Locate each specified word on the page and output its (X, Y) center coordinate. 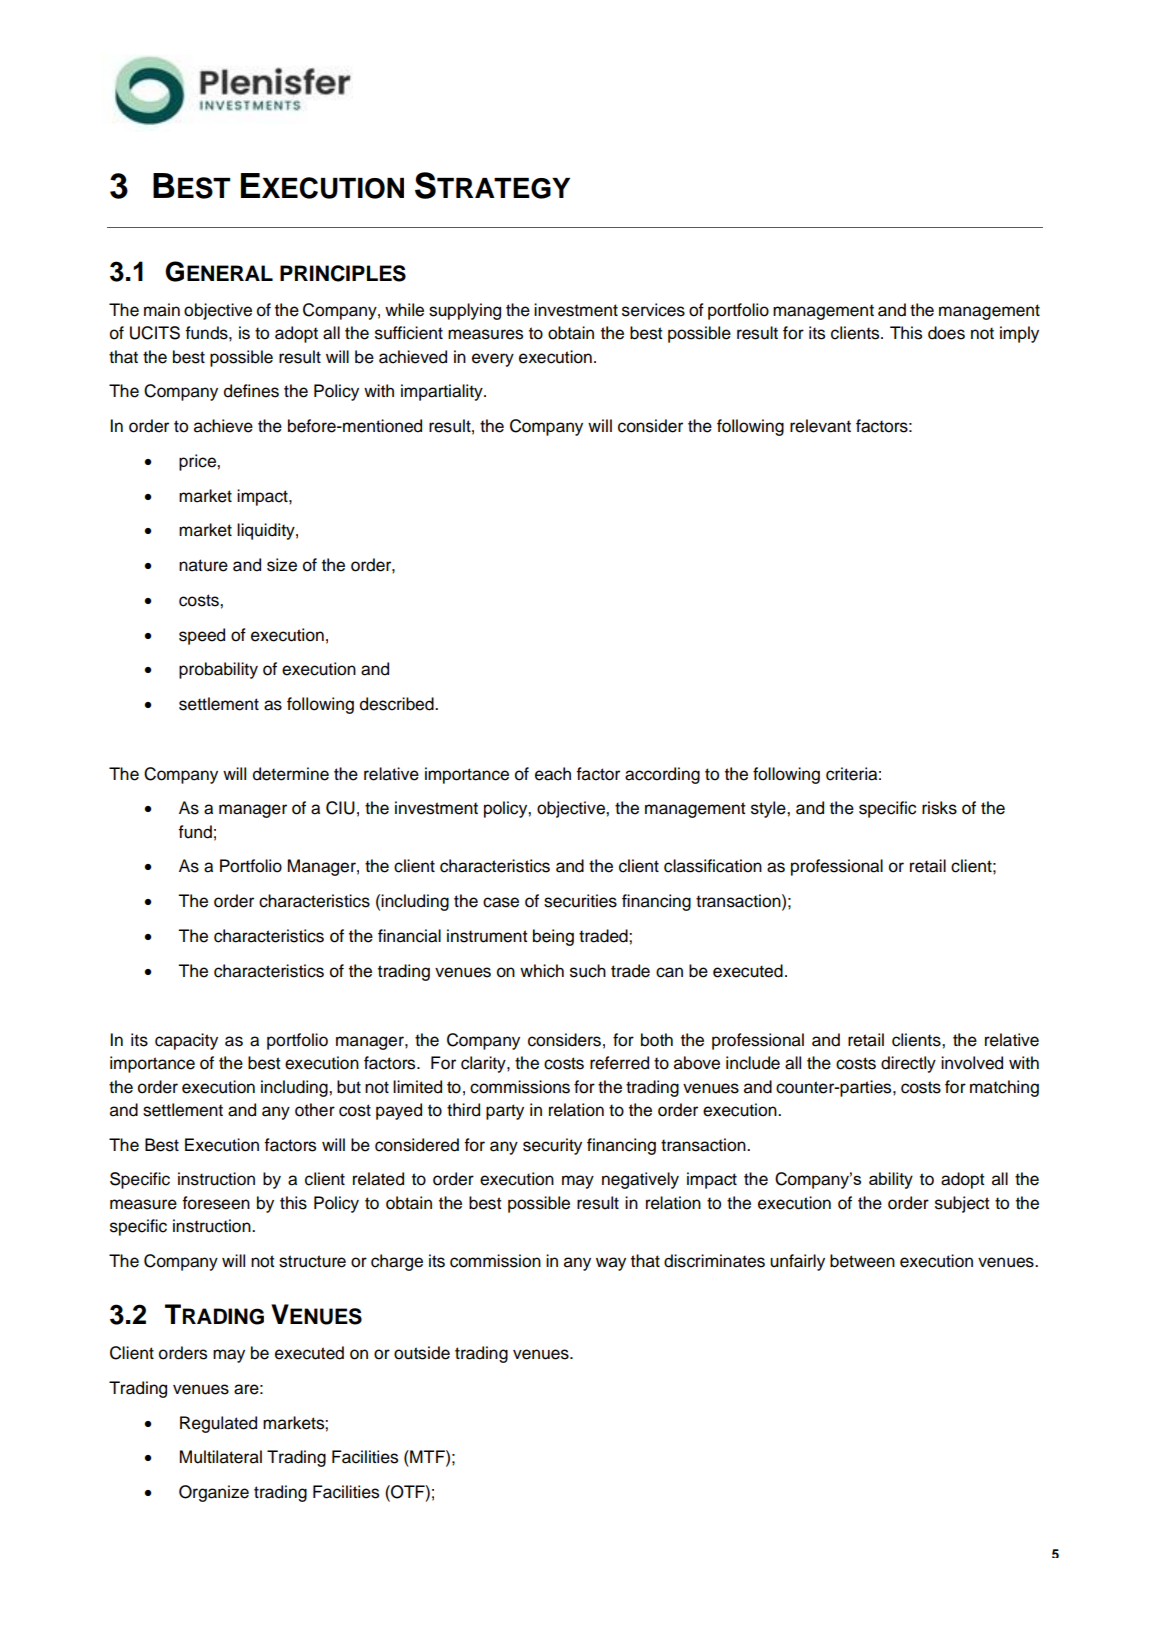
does (946, 333)
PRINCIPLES (343, 273)
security (552, 1146)
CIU (340, 808)
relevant (820, 426)
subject (962, 1204)
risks (939, 808)
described (398, 704)
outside (422, 1353)
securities (580, 901)
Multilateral (221, 1457)
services (653, 310)
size (282, 565)
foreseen (216, 1203)
